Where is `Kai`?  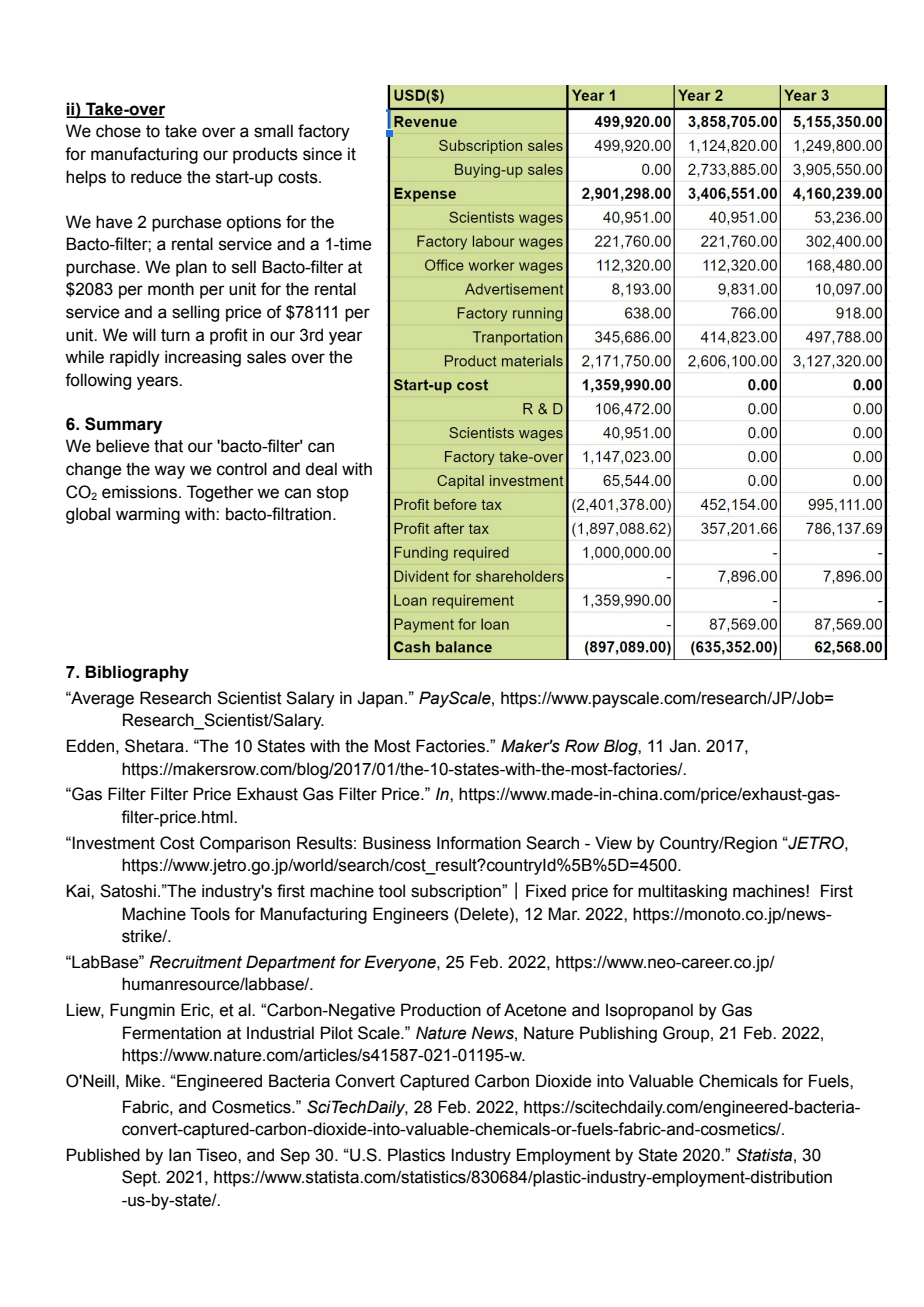 Kai is located at coordinates (79, 891).
